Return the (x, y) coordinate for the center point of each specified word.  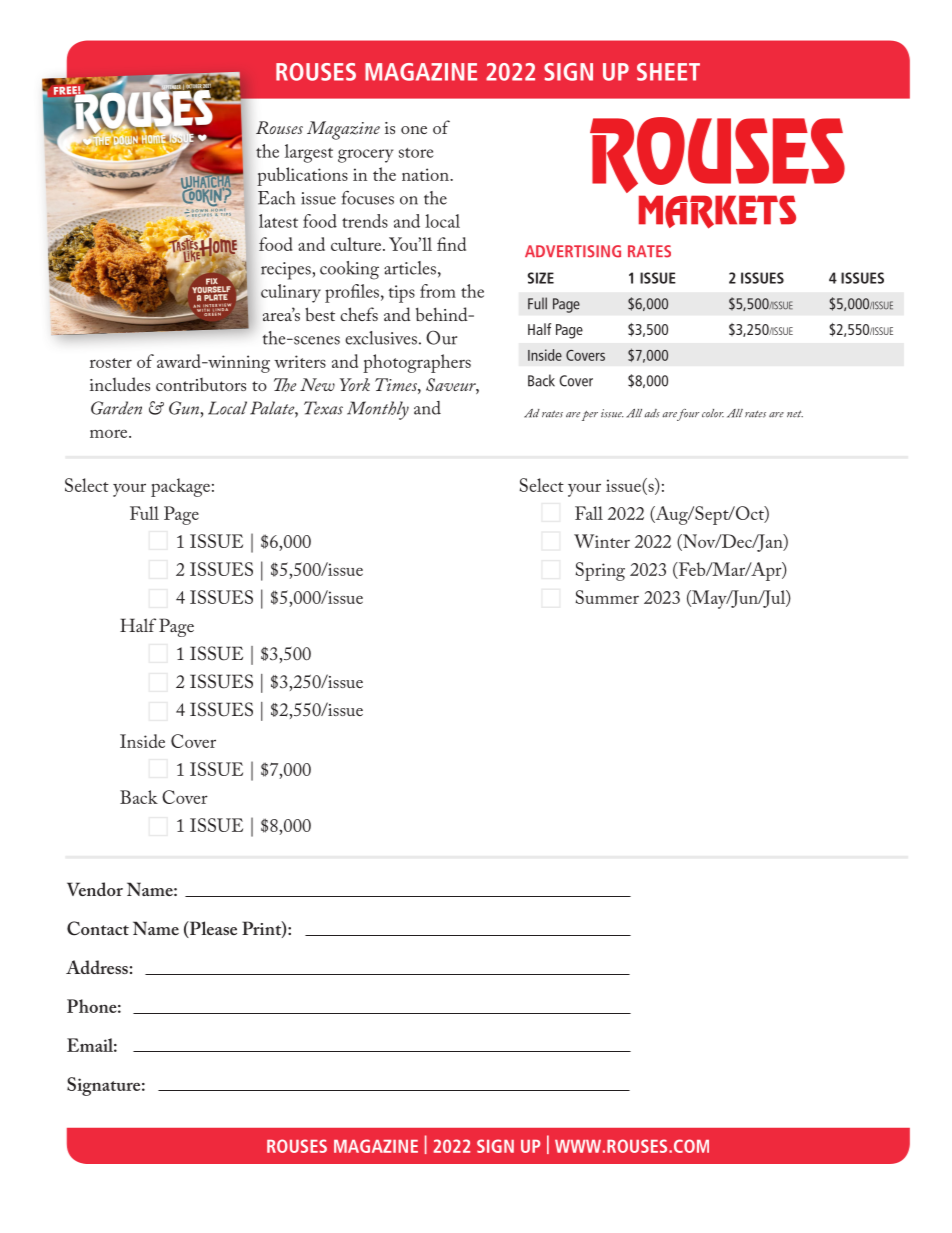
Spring (600, 571)
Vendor (95, 889)
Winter (602, 541)
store (416, 153)
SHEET (668, 72)
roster (111, 363)
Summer (607, 597)
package (180, 487)
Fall (589, 513)
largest (309, 153)
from (438, 291)
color (713, 413)
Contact (98, 928)
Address (97, 967)
